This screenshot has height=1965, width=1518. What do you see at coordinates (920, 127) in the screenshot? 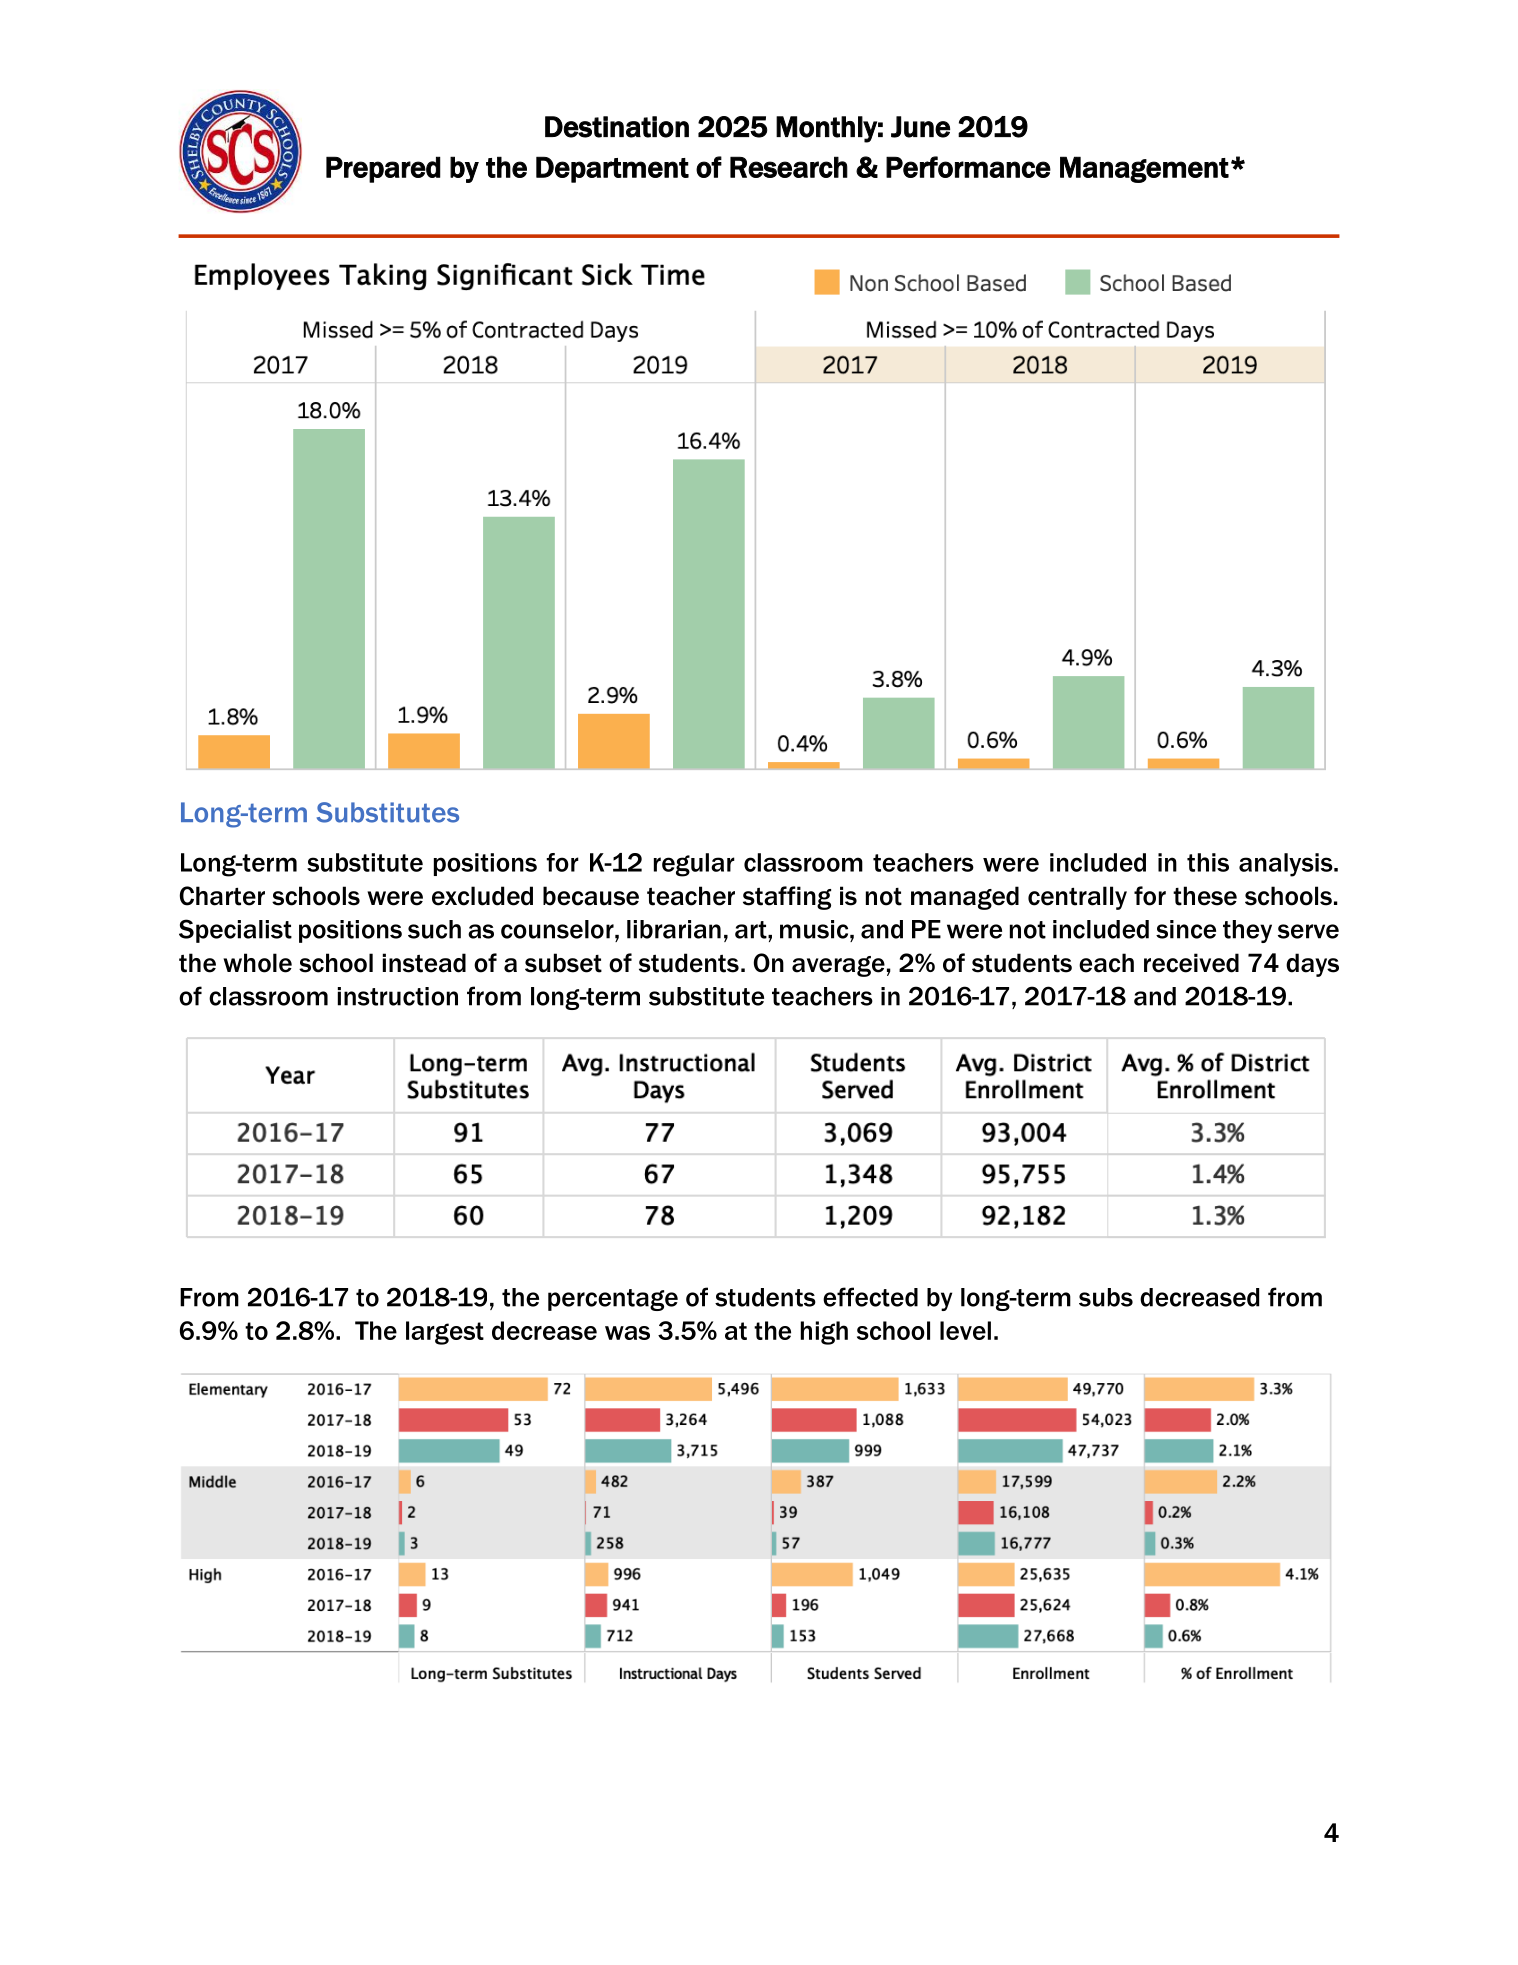
I see `June` at bounding box center [920, 127].
